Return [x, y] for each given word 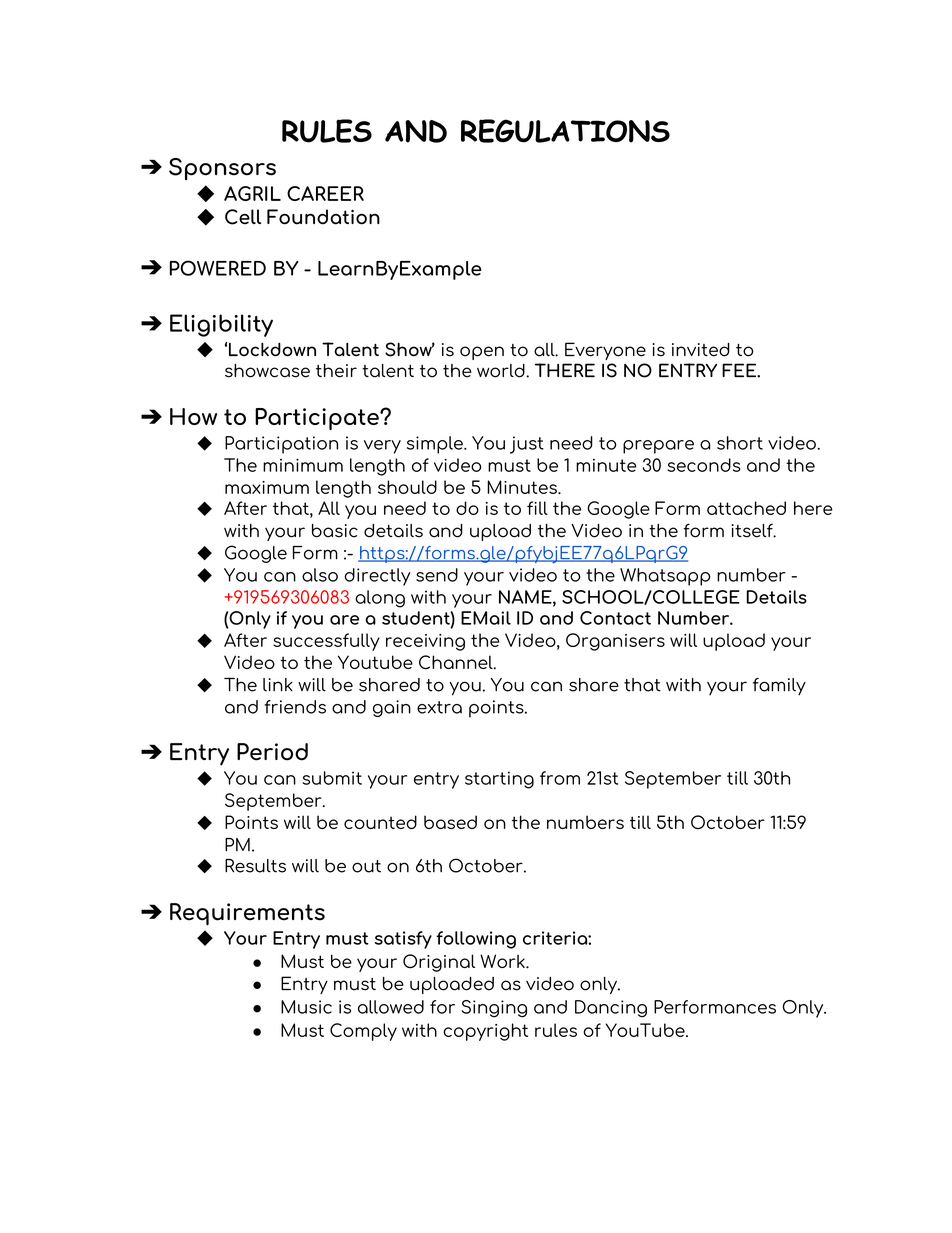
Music [306, 1007]
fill [537, 508]
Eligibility [221, 325]
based [450, 822]
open [482, 353]
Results [255, 866]
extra [439, 707]
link [278, 685]
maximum [267, 487]
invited [701, 350]
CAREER [325, 193]
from [560, 778]
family [779, 686]
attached [746, 508]
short [740, 443]
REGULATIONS [565, 131]
